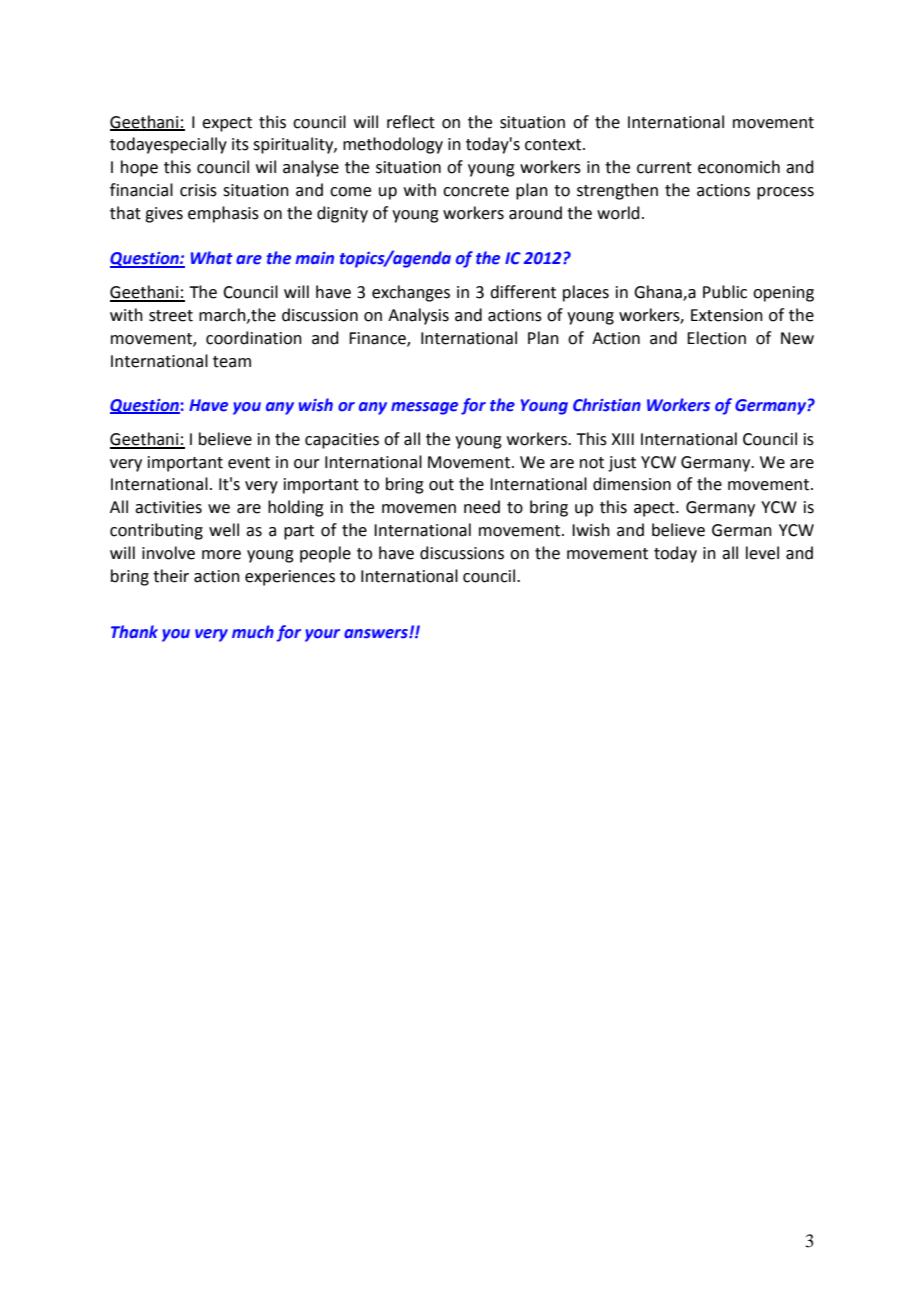 Image resolution: width=924 pixels, height=1308 pixels. What do you see at coordinates (622, 464) in the screenshot?
I see `just` at bounding box center [622, 464].
